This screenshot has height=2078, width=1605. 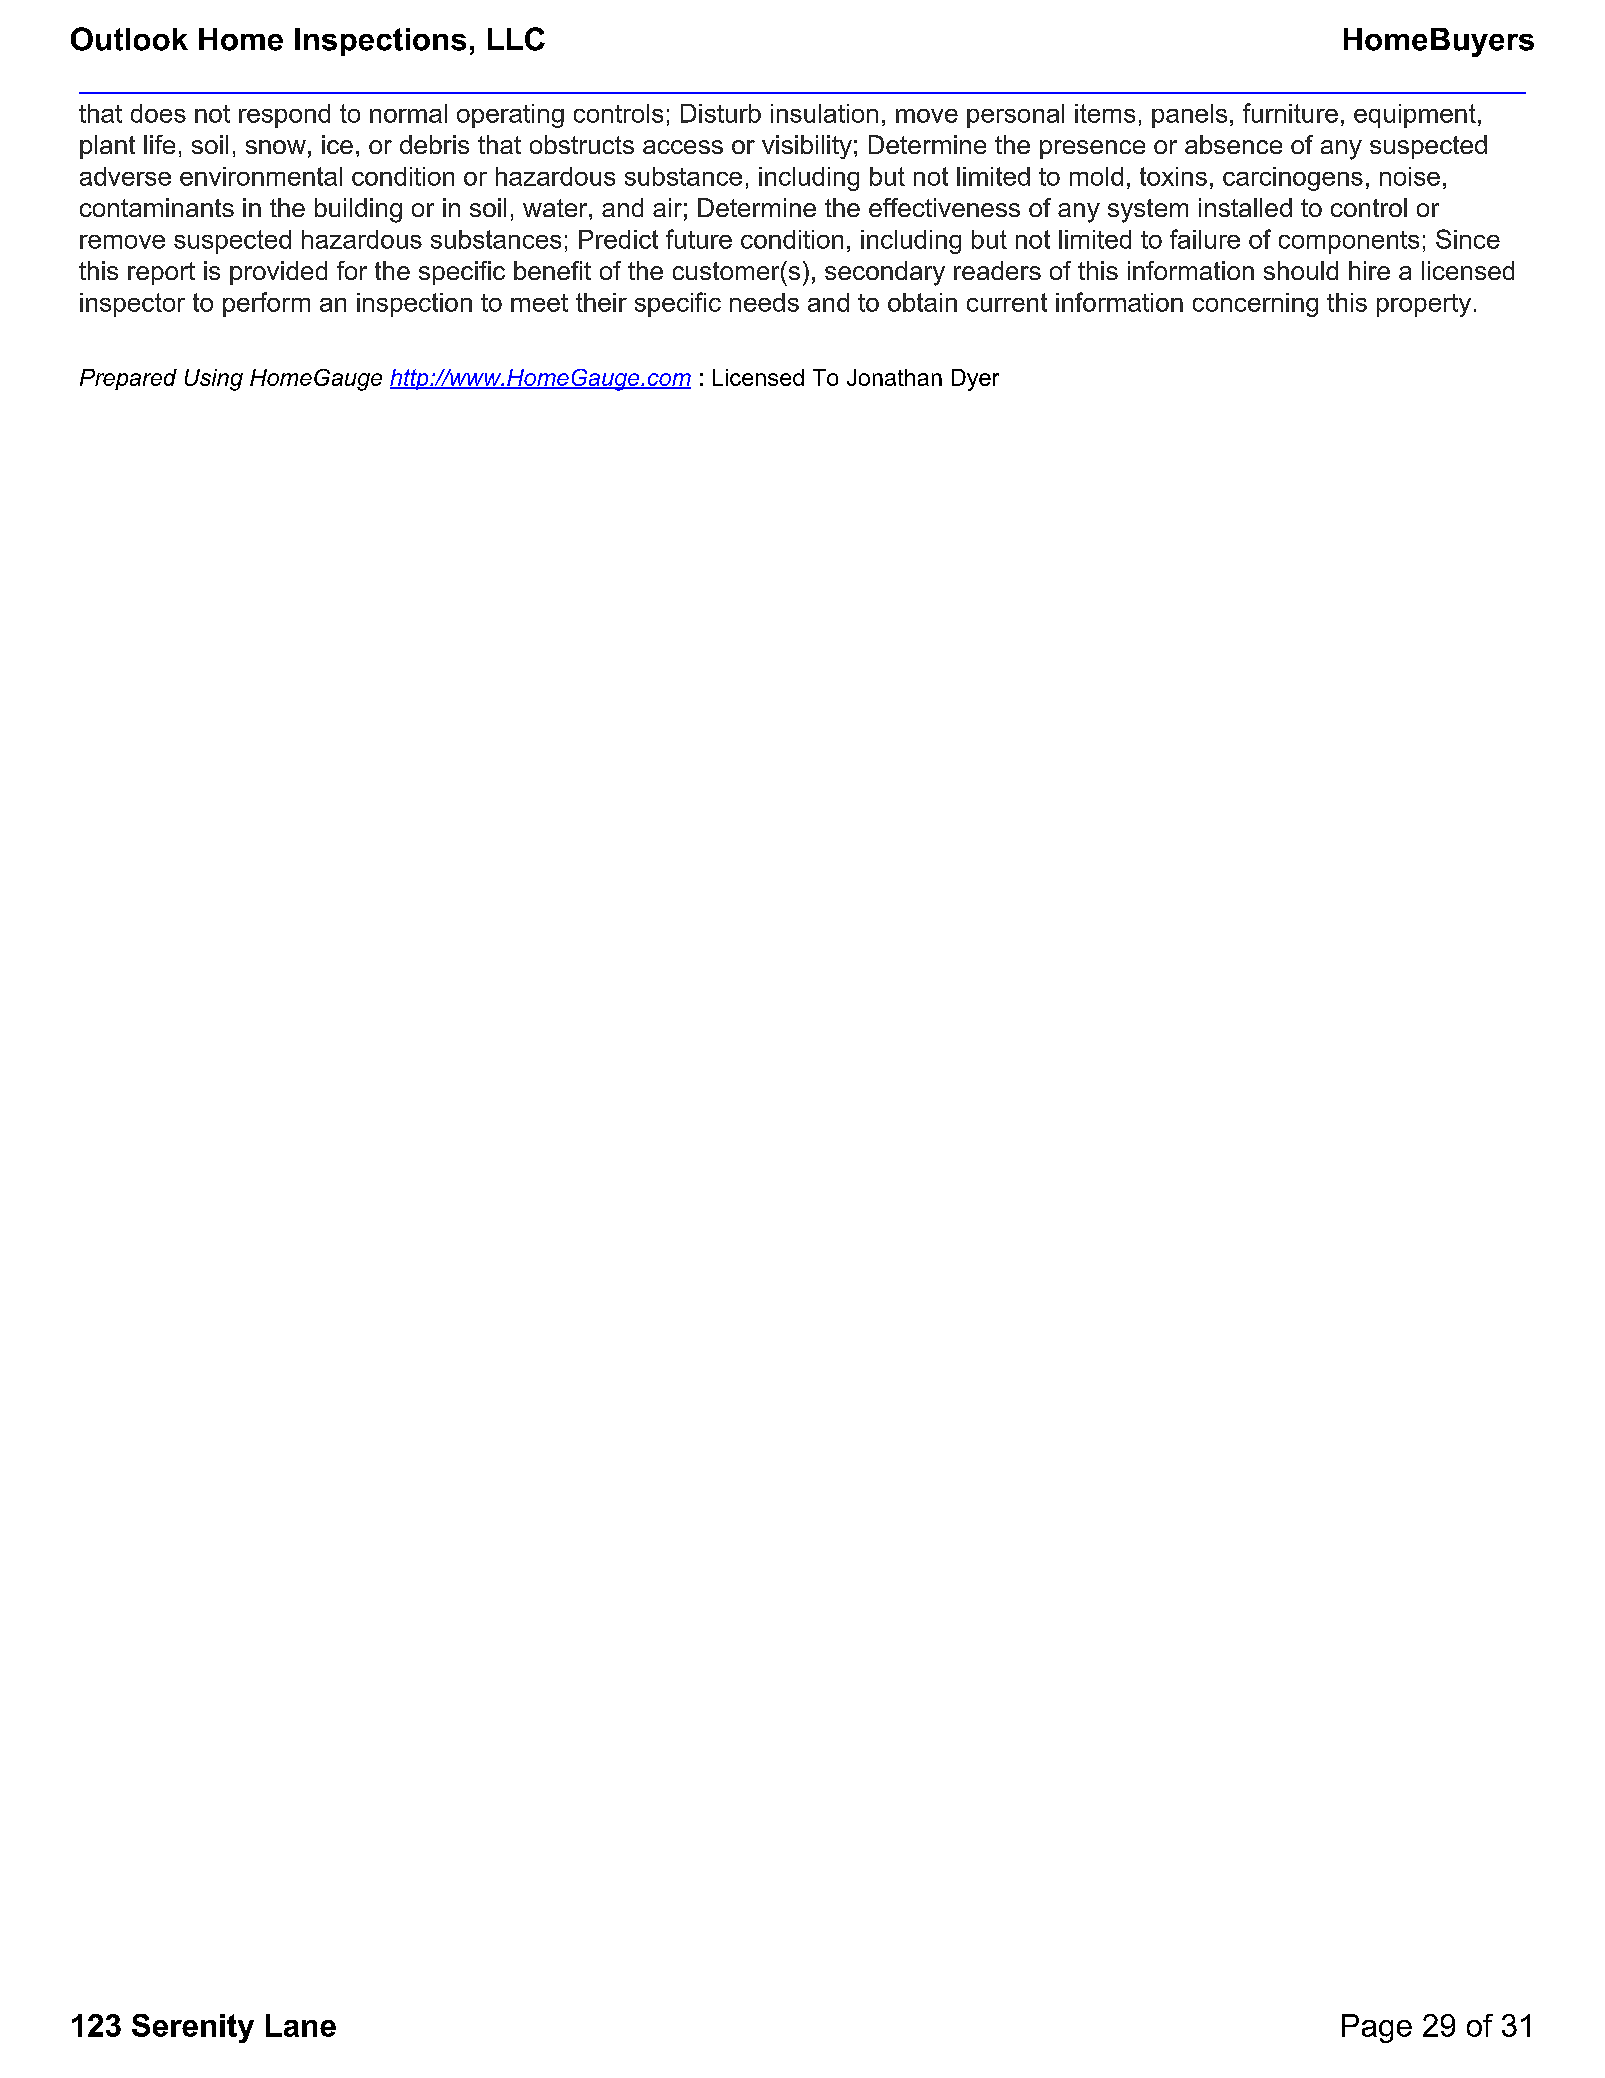 I want to click on respond, so click(x=284, y=116).
